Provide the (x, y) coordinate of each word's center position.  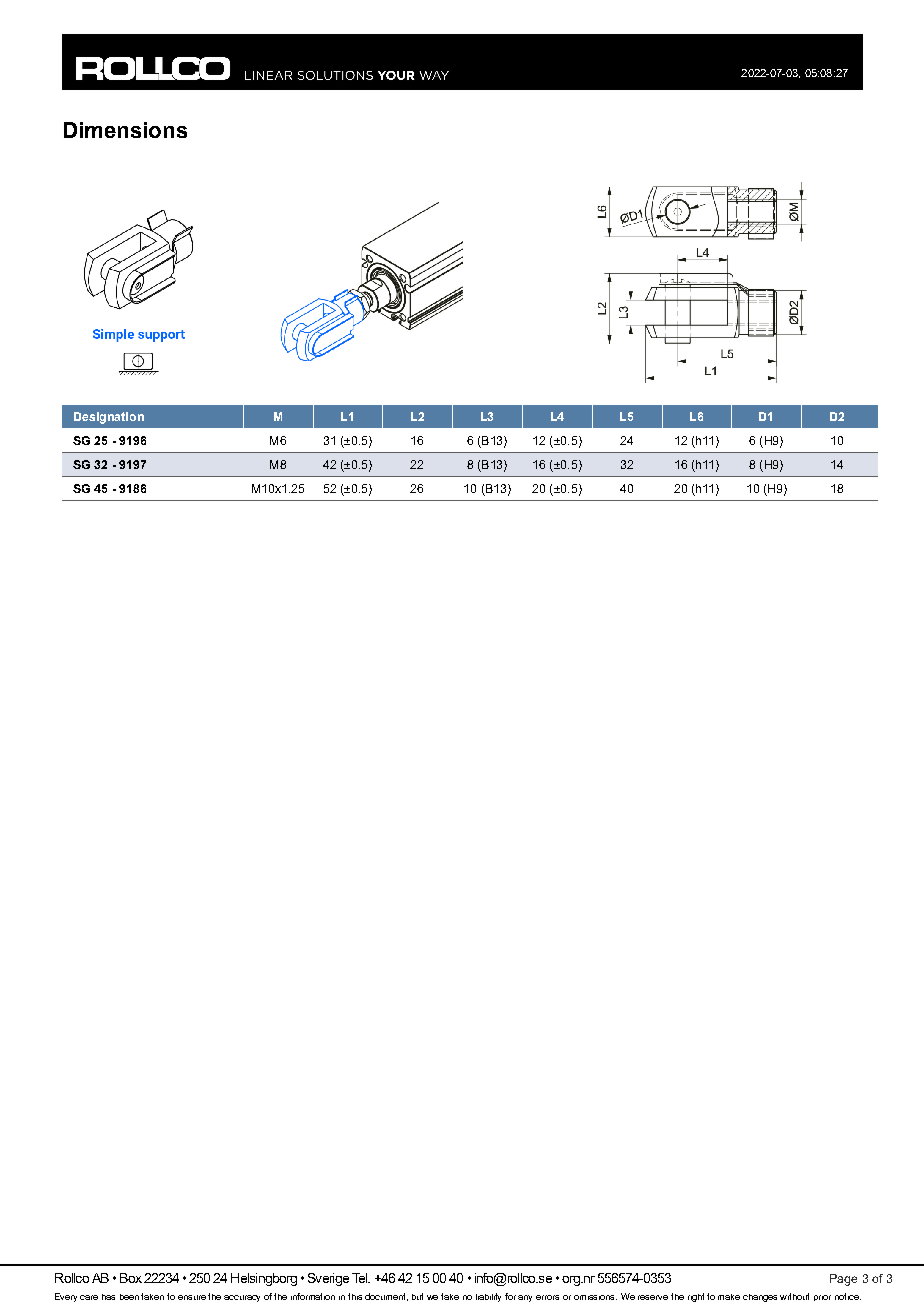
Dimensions (125, 130)
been (129, 1297)
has (108, 1297)
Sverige (328, 1279)
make (729, 1297)
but (417, 1296)
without (794, 1296)
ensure (192, 1297)
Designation (109, 418)
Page (843, 1280)
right (696, 1297)
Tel (361, 1278)
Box (131, 1278)
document (386, 1297)
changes (760, 1298)
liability (488, 1297)
